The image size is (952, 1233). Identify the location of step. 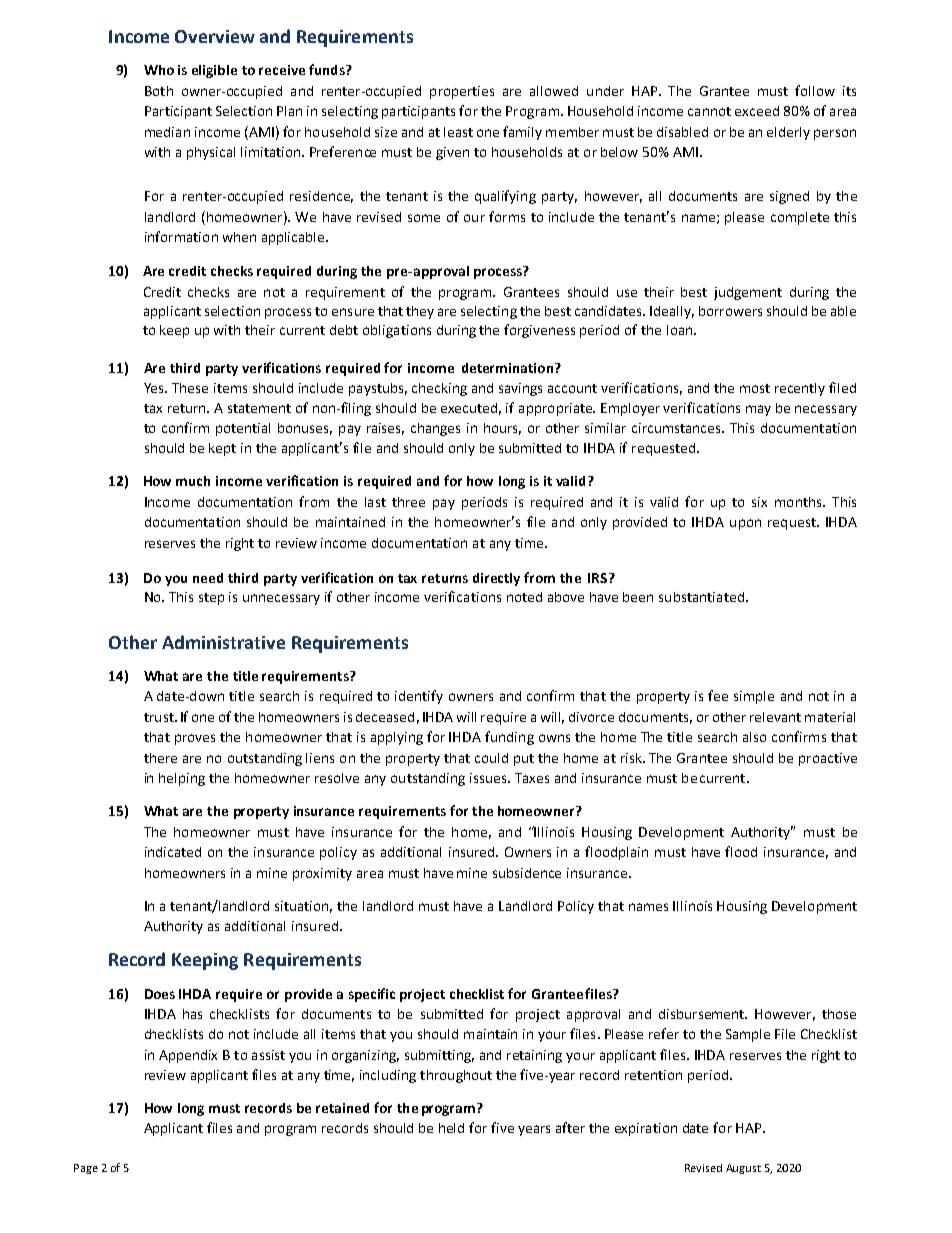
(211, 599).
